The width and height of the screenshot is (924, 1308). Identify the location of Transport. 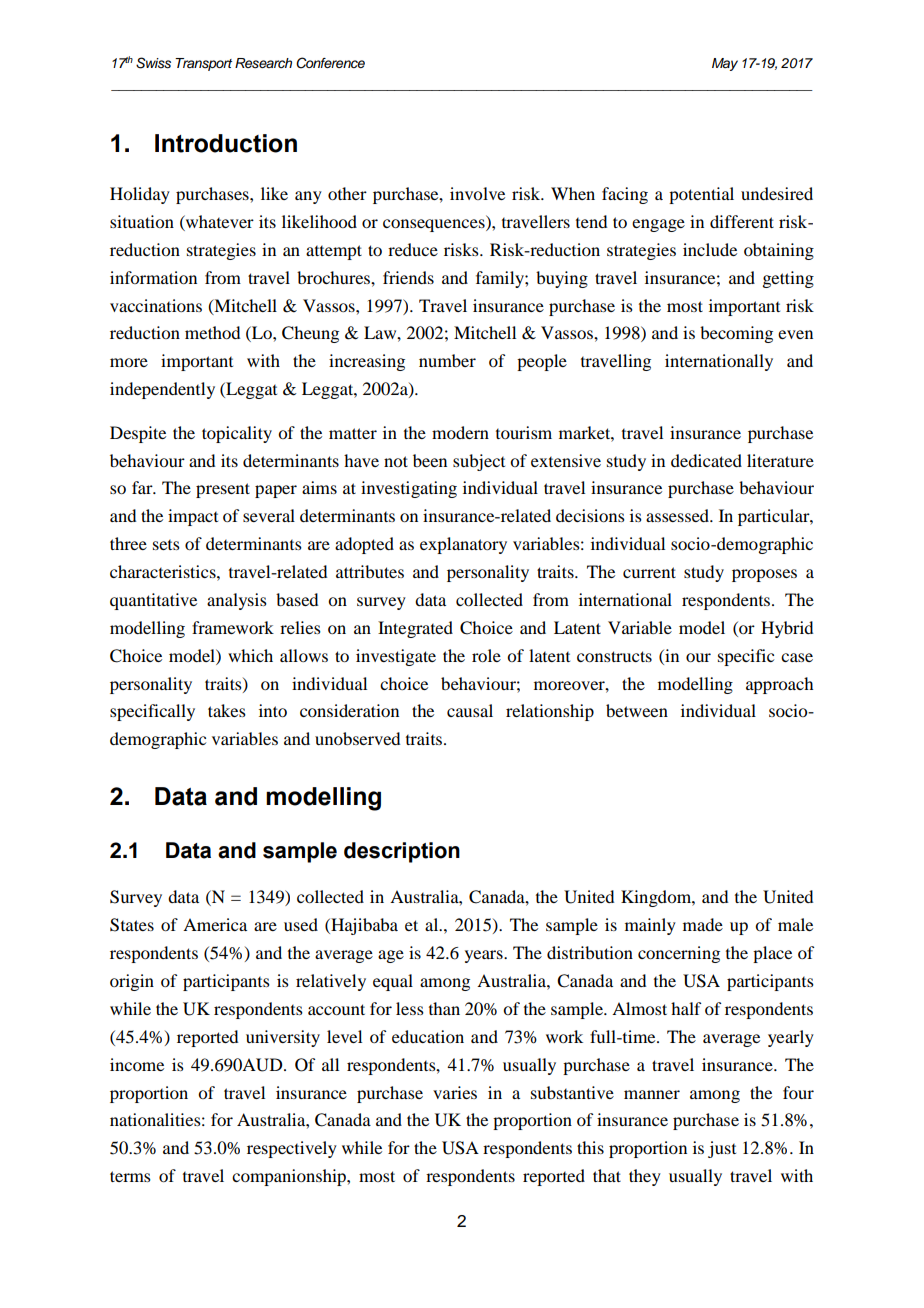
(203, 64).
